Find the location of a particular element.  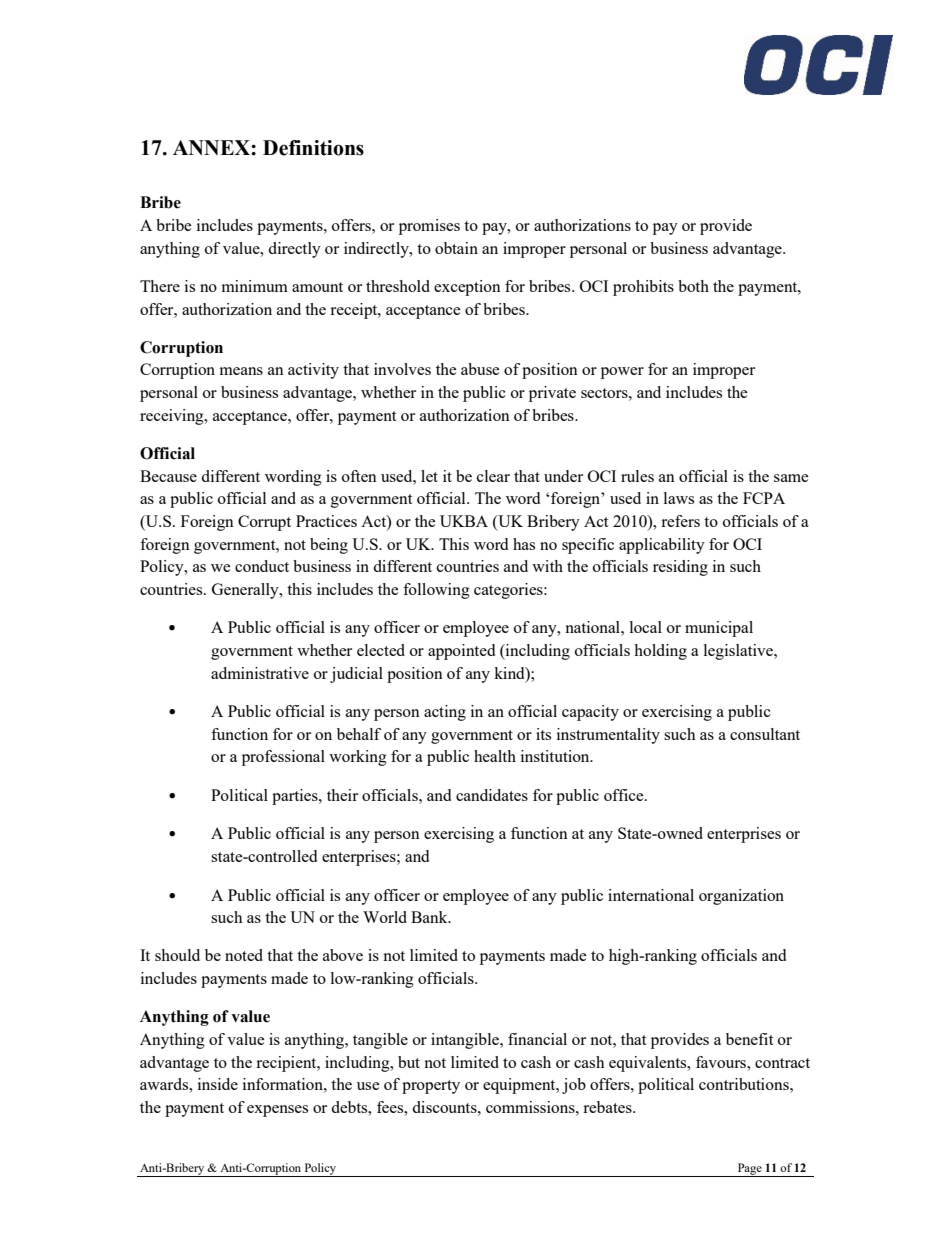

consultant is located at coordinates (765, 734).
